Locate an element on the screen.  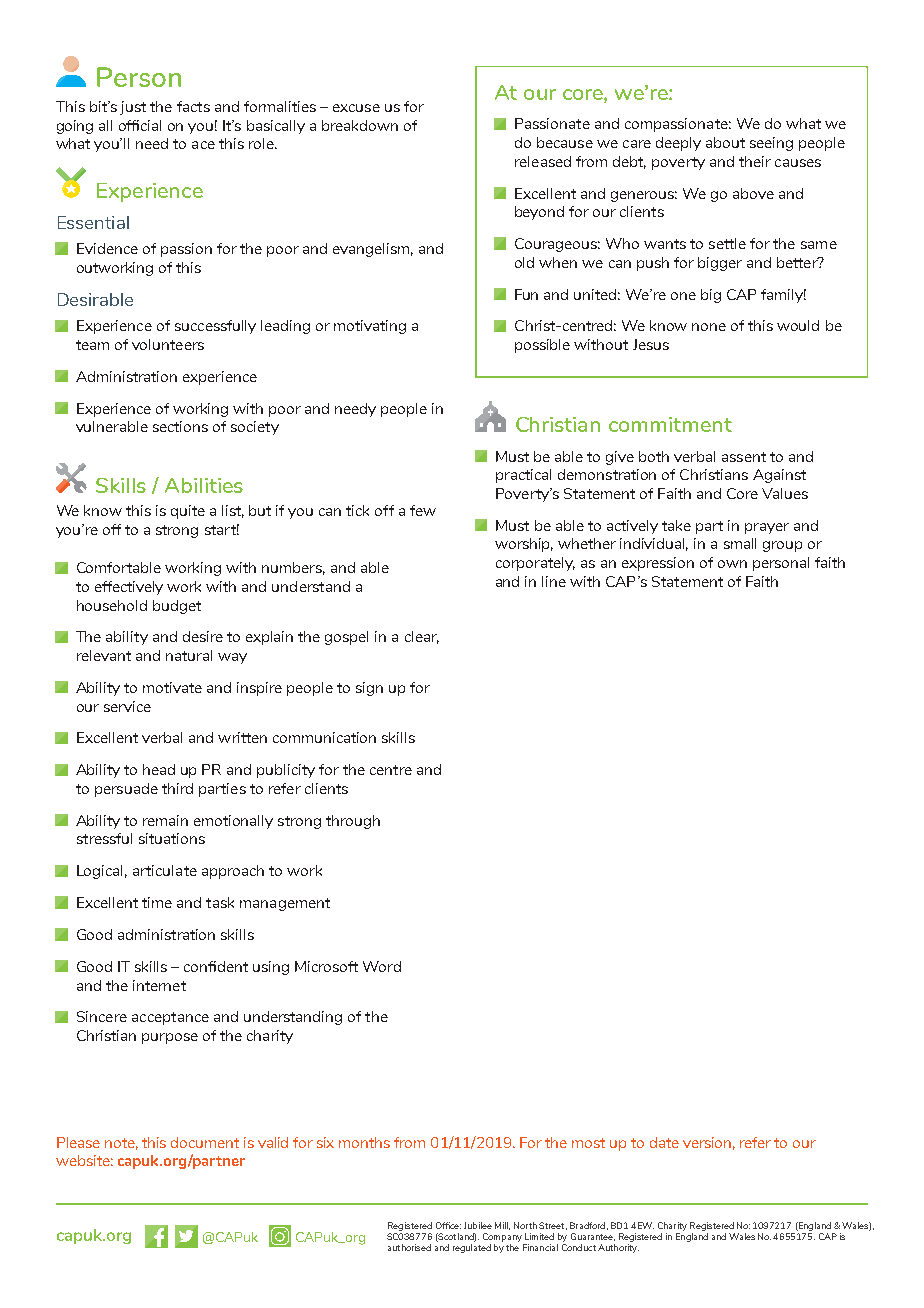
document is located at coordinates (205, 1142).
